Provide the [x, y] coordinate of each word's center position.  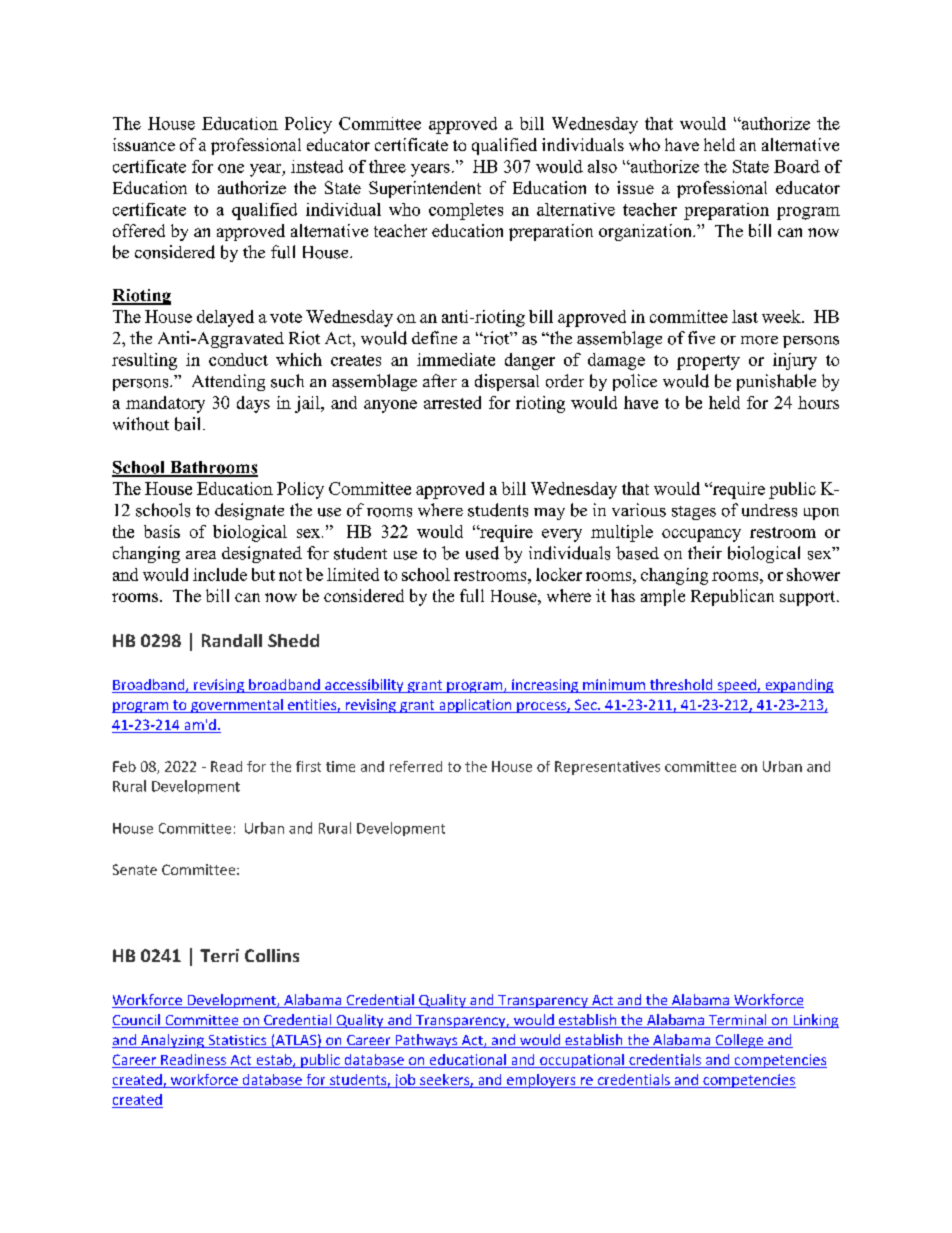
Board [797, 166]
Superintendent [425, 189]
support [809, 598]
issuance [144, 144]
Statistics [237, 1041]
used [482, 553]
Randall [232, 640]
